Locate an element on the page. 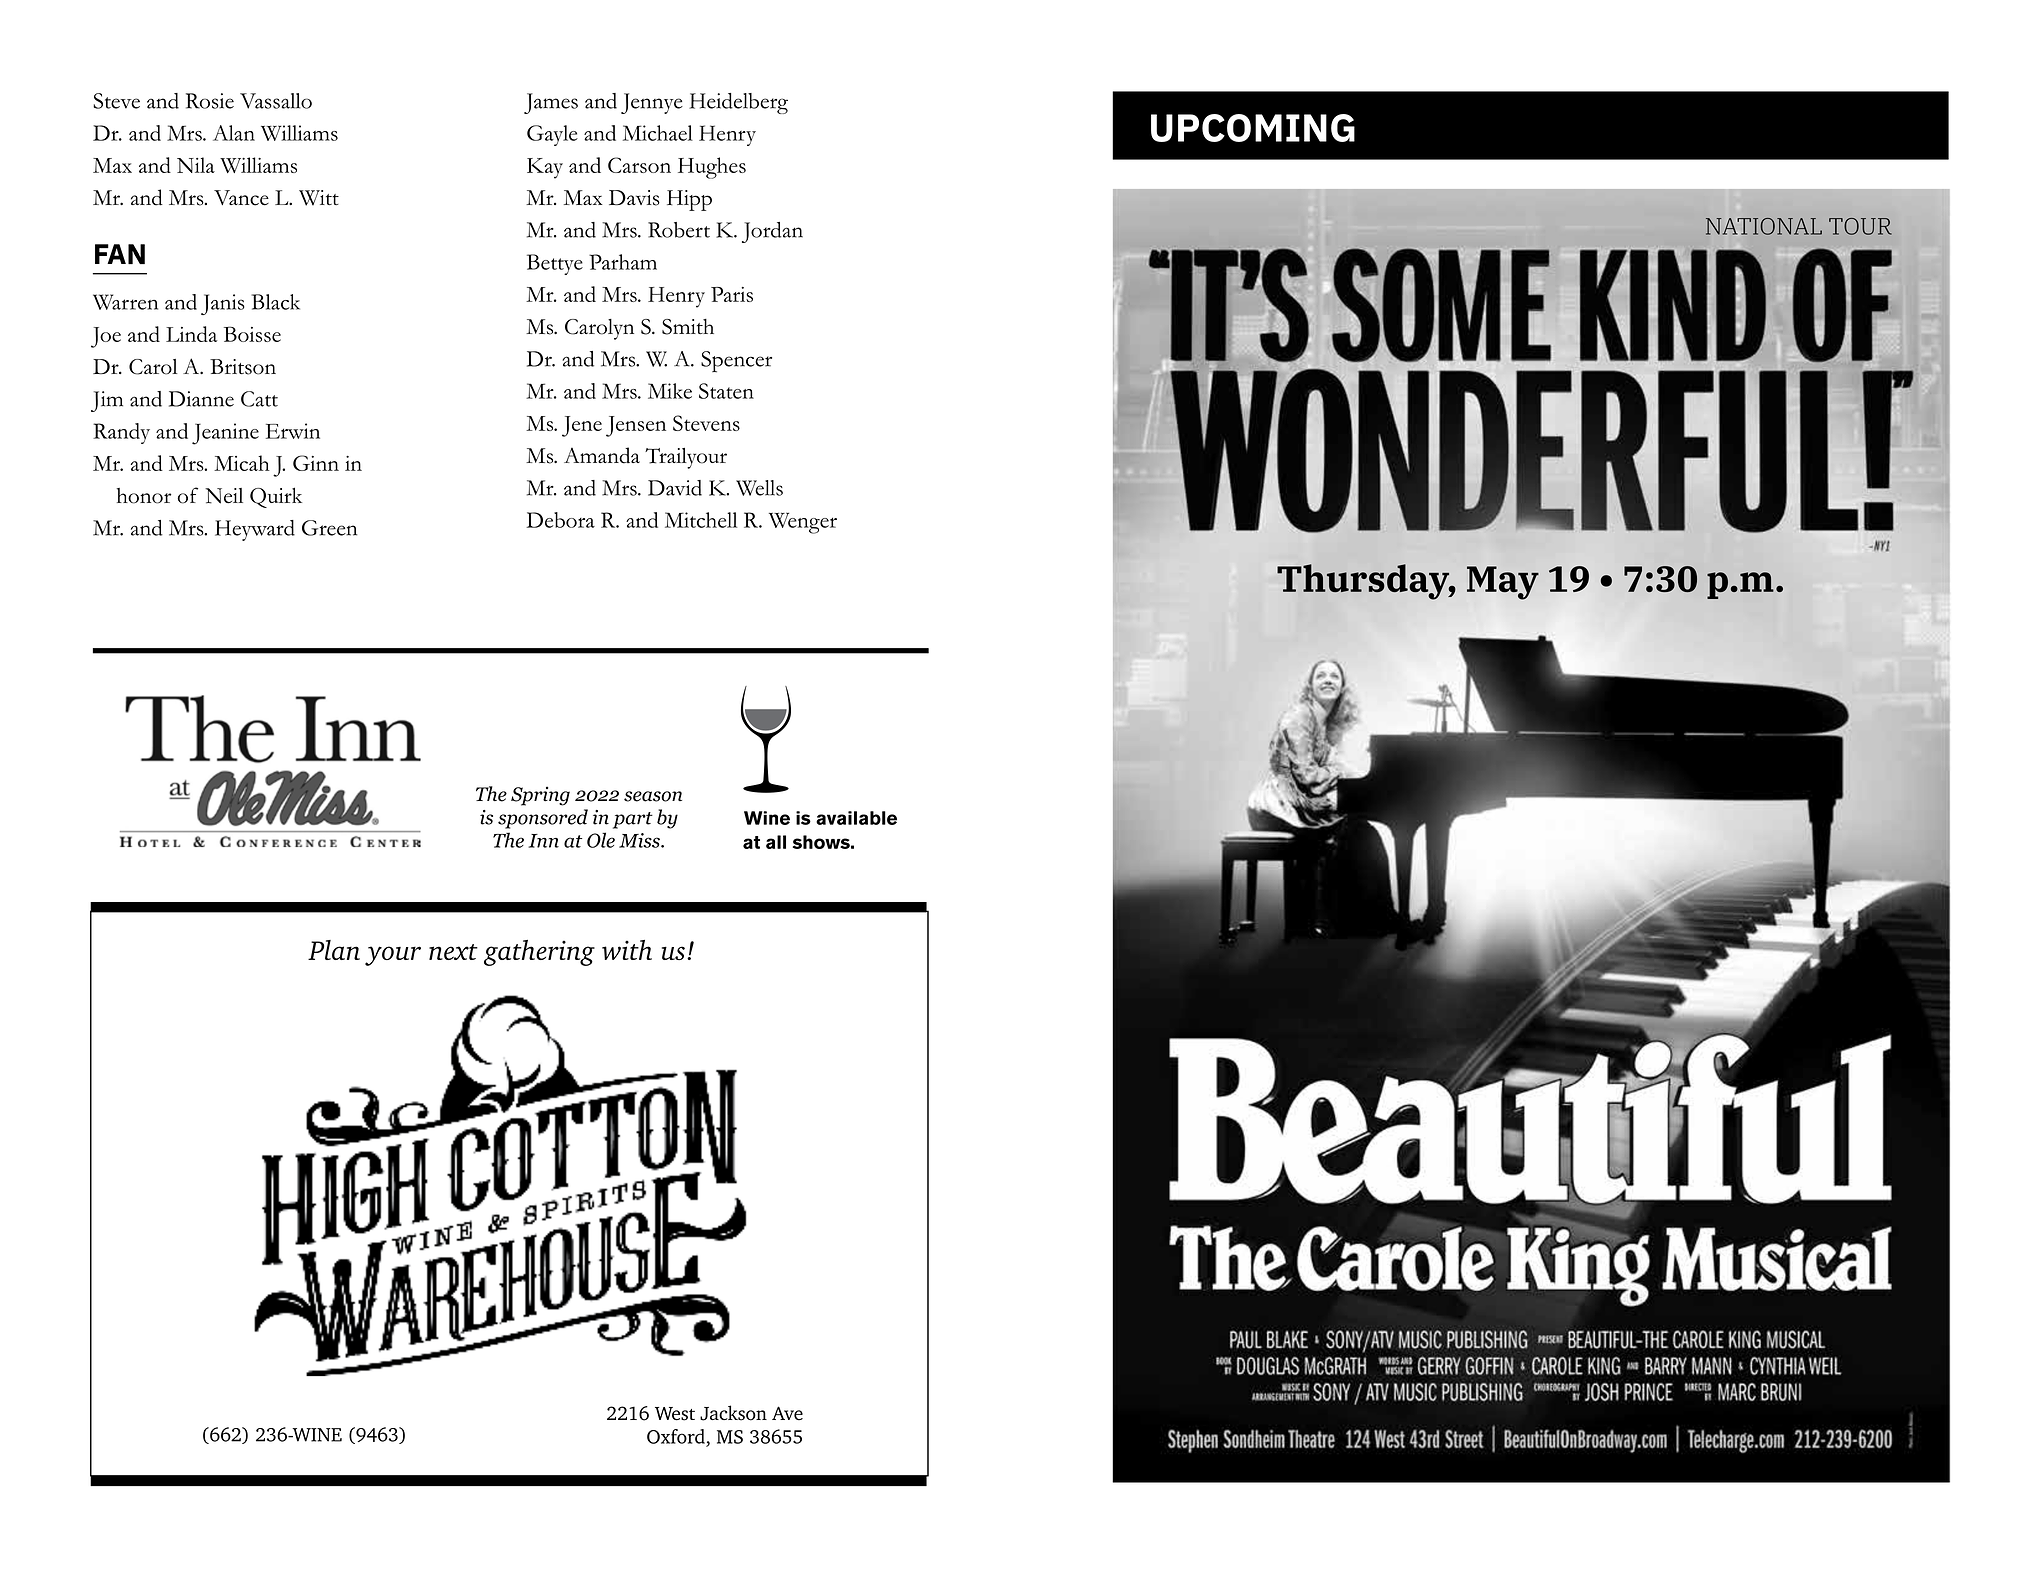 The image size is (2043, 1579). NATIONAL is located at coordinates (1764, 226).
